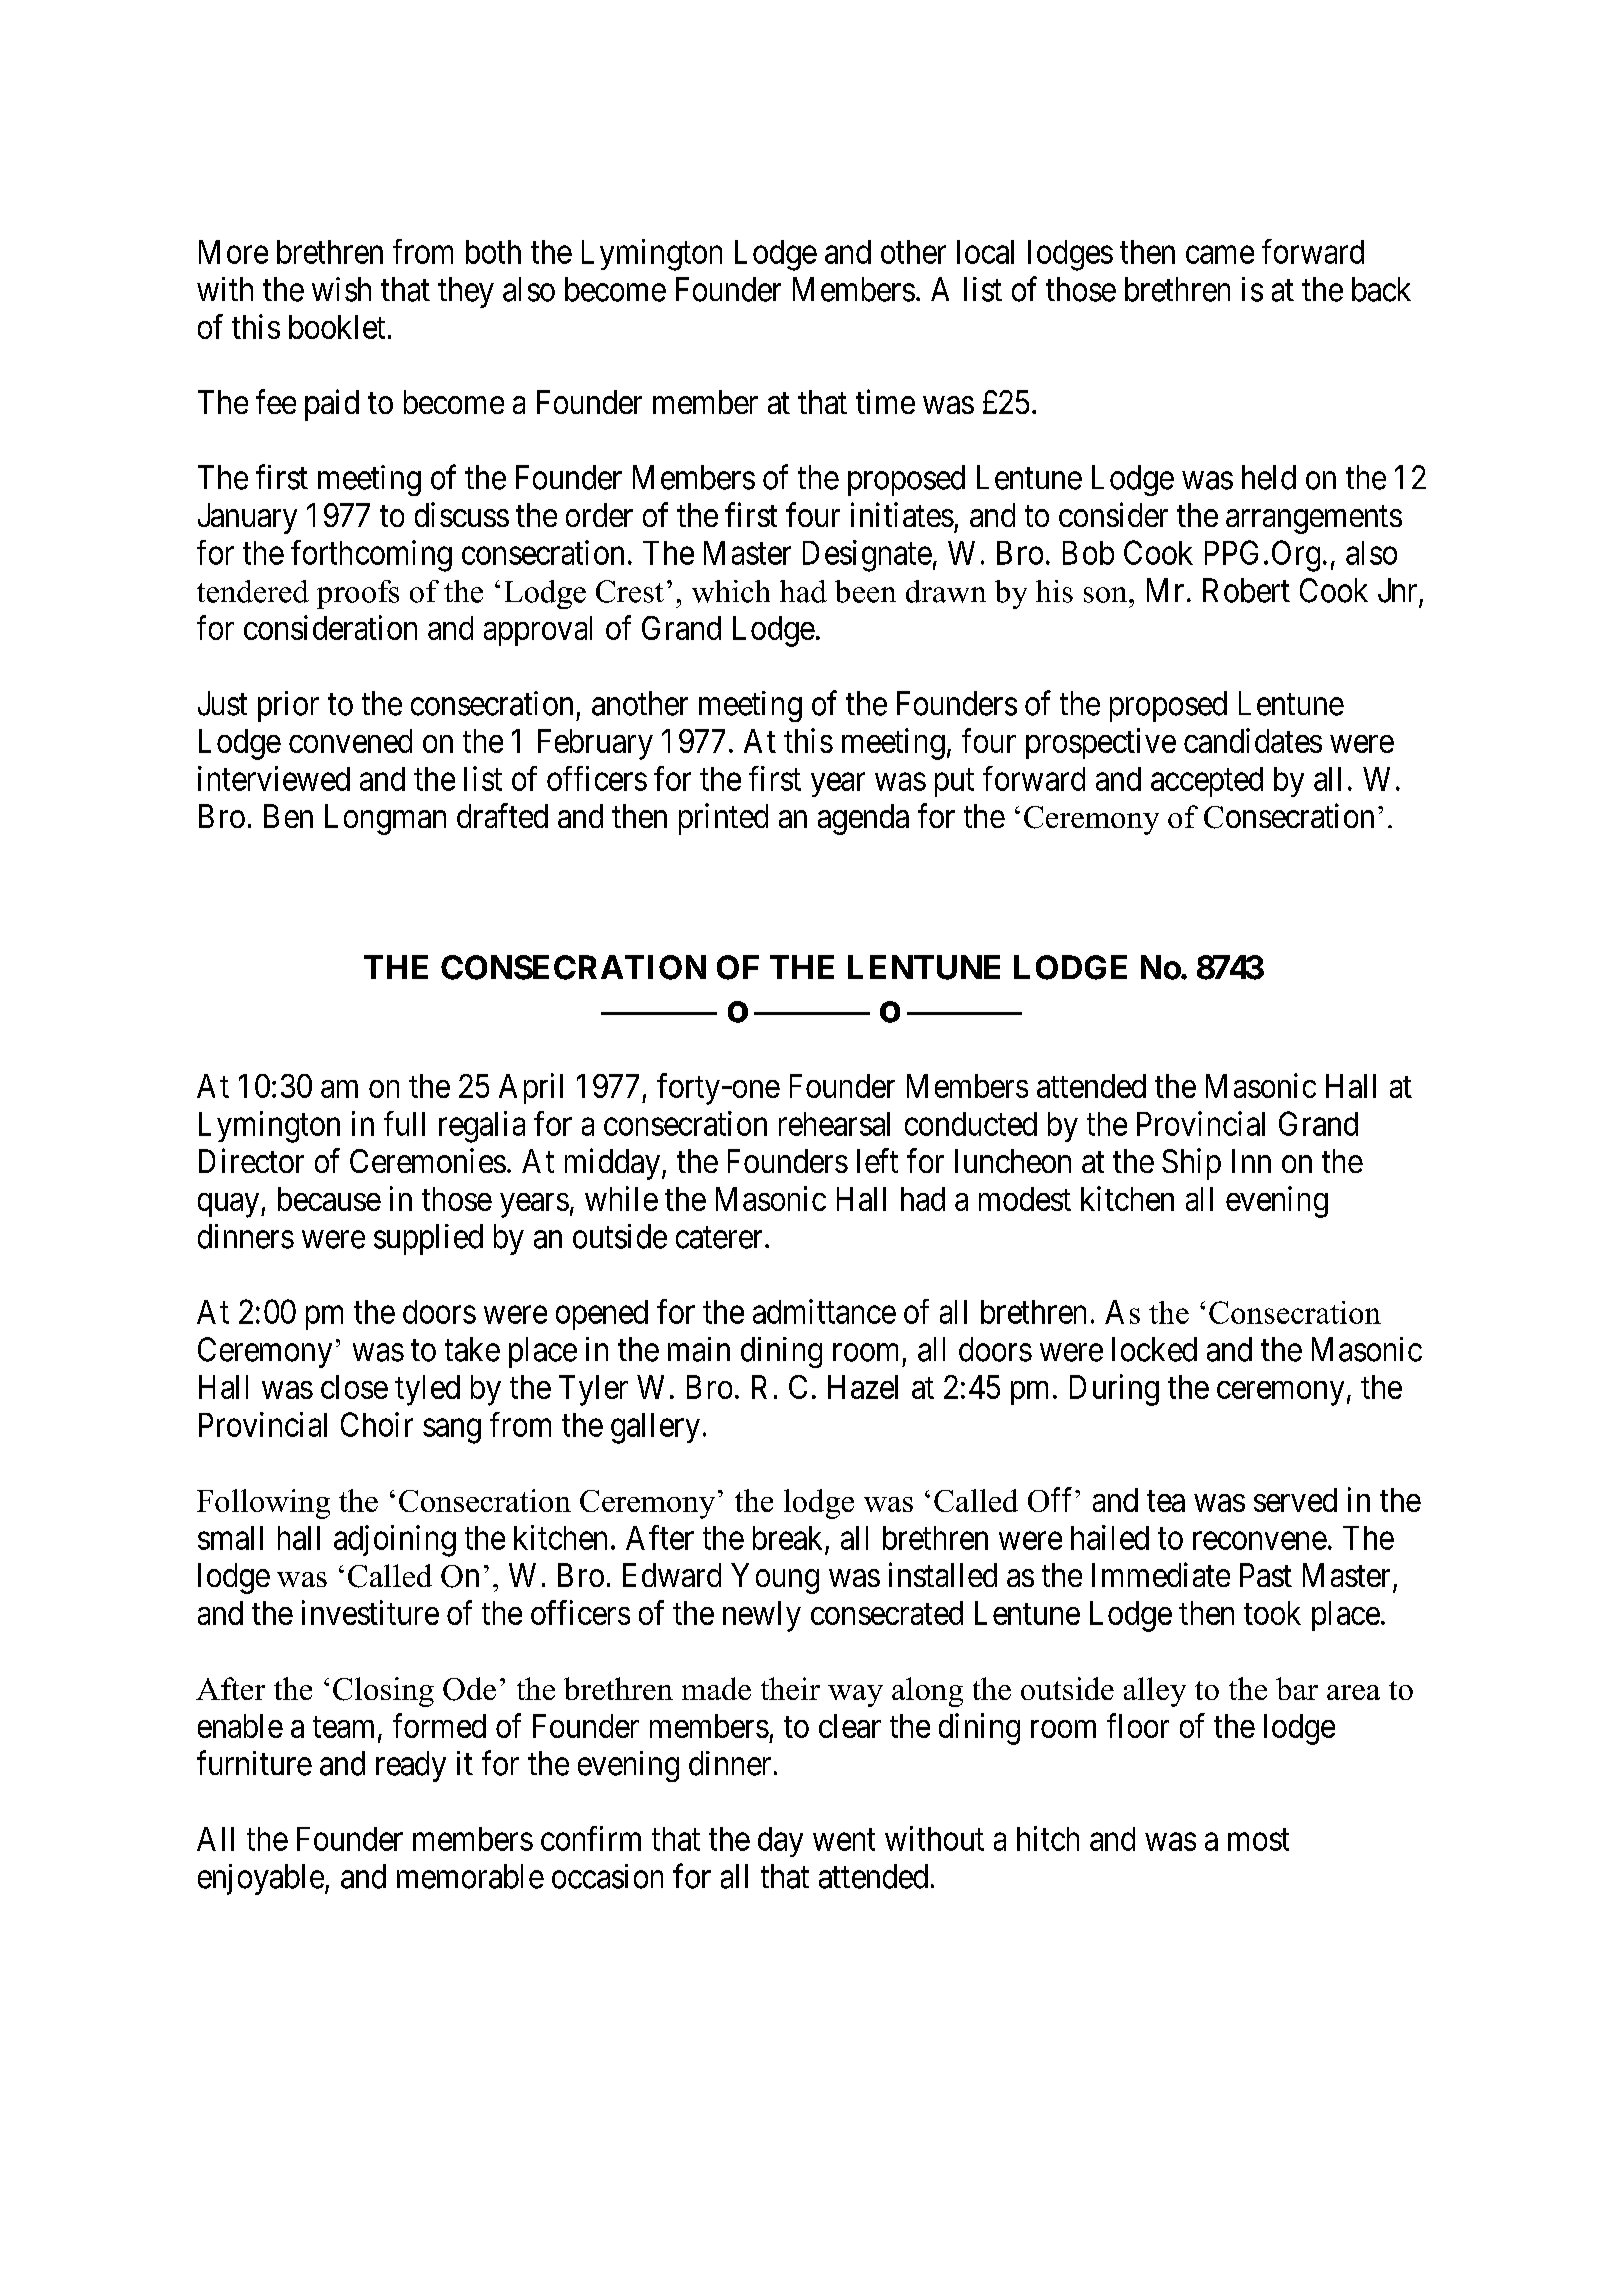 Image resolution: width=1623 pixels, height=2296 pixels. I want to click on reconvene, so click(1260, 1541).
